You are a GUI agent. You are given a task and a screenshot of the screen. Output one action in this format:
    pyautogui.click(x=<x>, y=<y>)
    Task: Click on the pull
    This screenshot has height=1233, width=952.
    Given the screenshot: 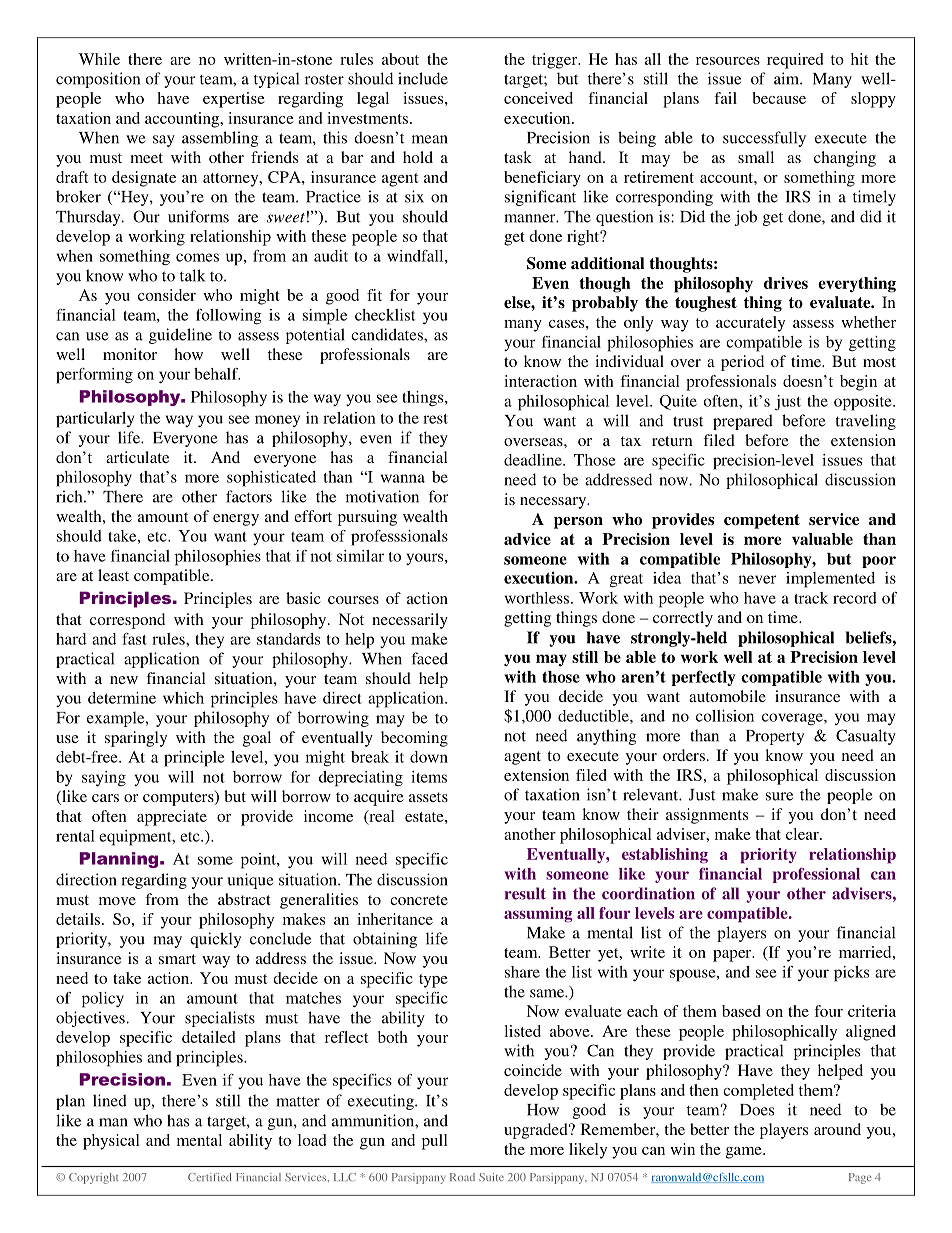 What is the action you would take?
    pyautogui.click(x=435, y=1142)
